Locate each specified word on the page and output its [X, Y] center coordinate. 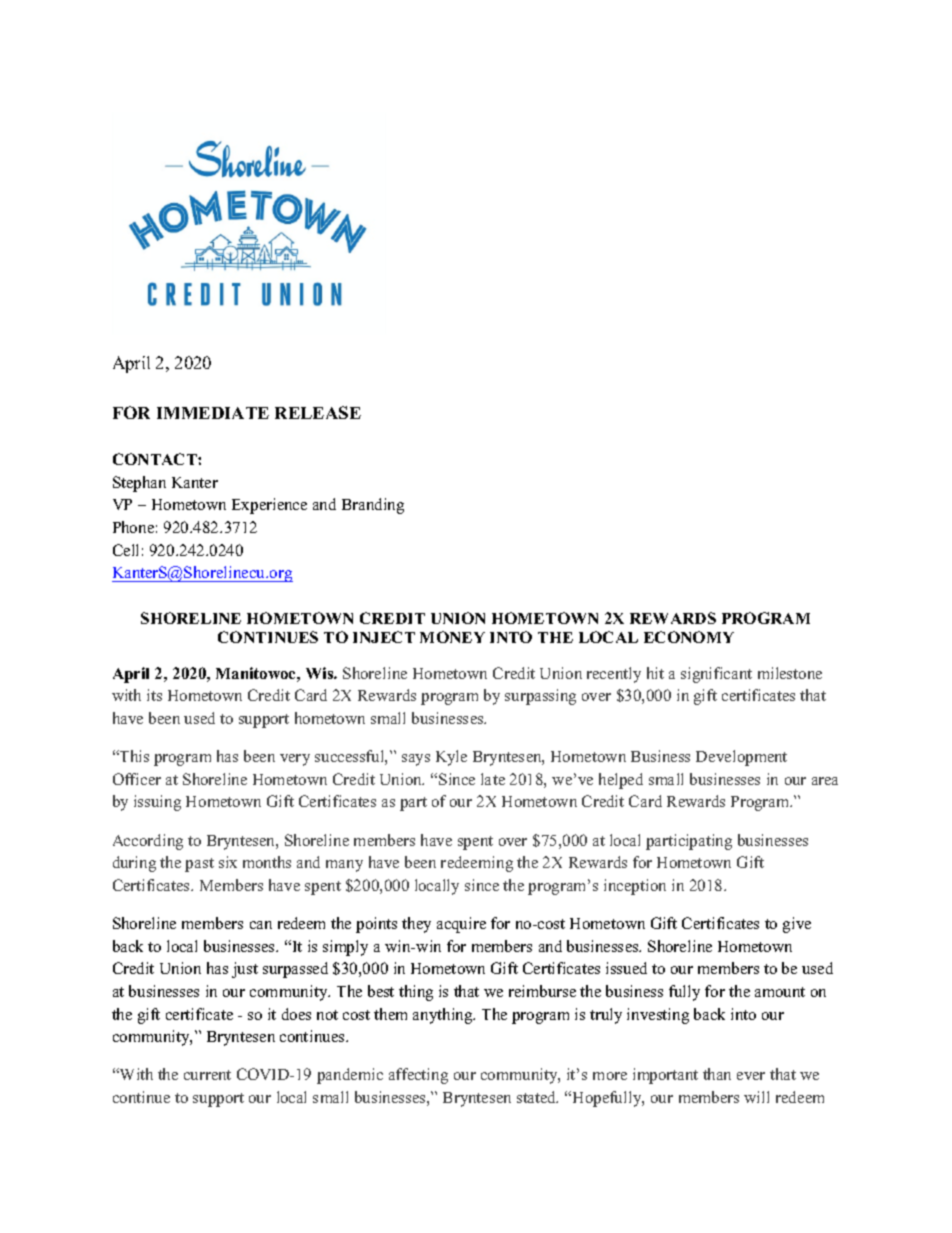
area [825, 781]
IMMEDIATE [213, 413]
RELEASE [318, 412]
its [154, 695]
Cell [125, 550]
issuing [157, 803]
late [493, 779]
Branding [373, 506]
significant [716, 675]
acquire [461, 925]
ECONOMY [689, 637]
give [797, 925]
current [207, 1075]
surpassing [540, 697]
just [245, 970]
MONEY [452, 637]
